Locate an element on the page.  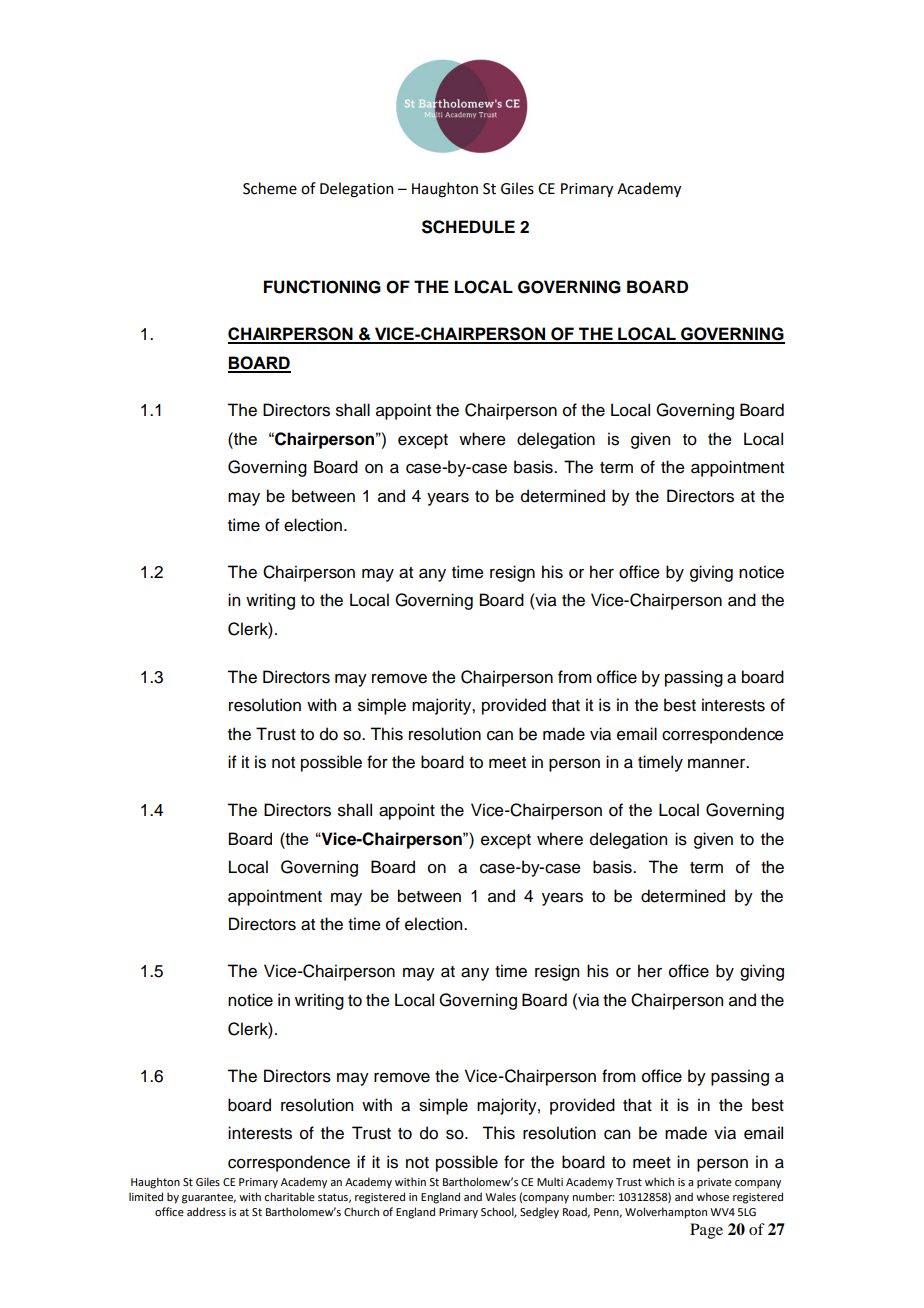
private is located at coordinates (714, 1183).
